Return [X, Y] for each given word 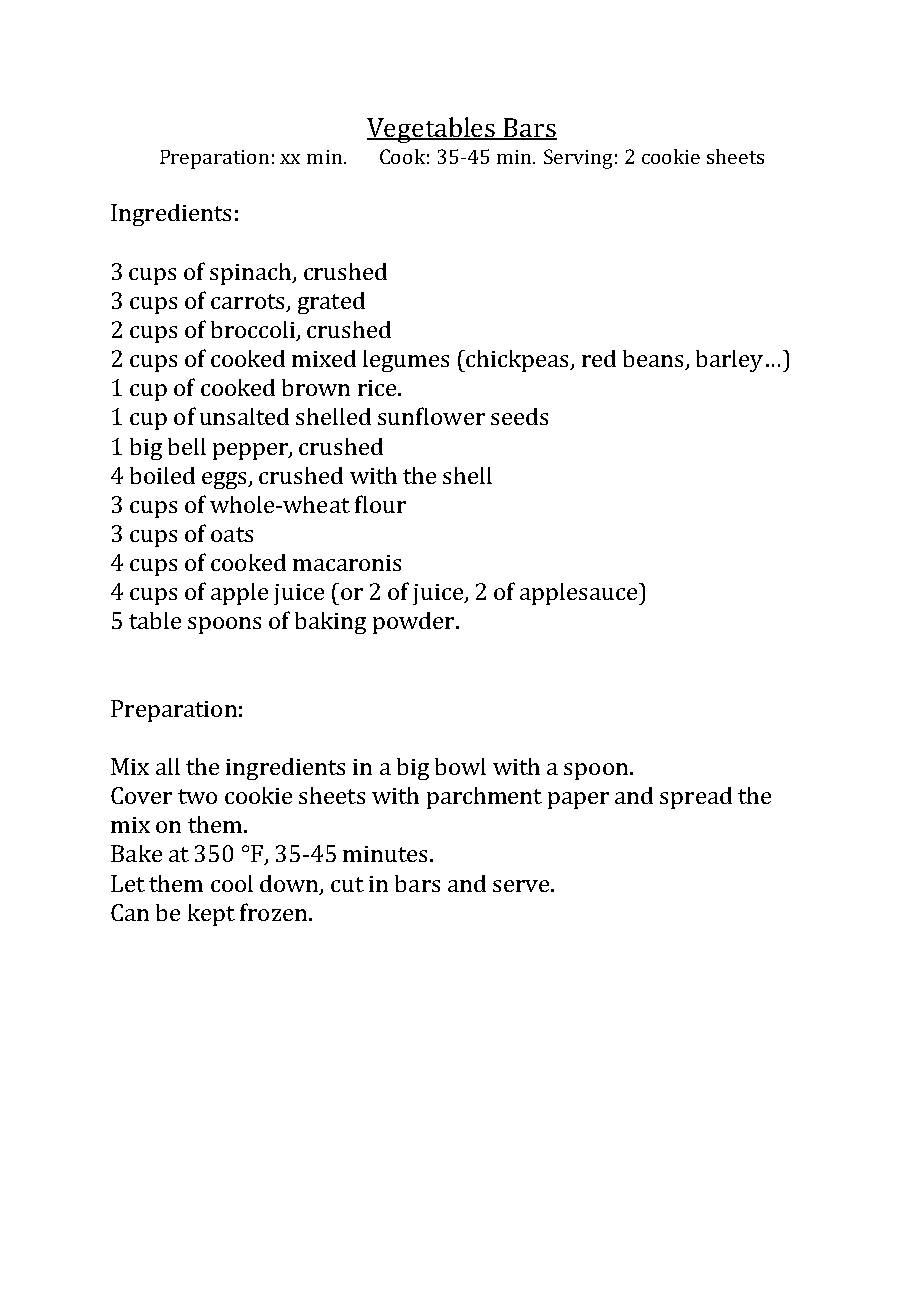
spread [696, 798]
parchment [484, 798]
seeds [519, 416]
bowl [460, 766]
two [197, 796]
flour [380, 504]
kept [211, 915]
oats [232, 534]
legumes [406, 361]
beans [654, 360]
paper [578, 800]
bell [187, 446]
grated [331, 303]
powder [415, 623]
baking [330, 623]
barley [729, 361]
